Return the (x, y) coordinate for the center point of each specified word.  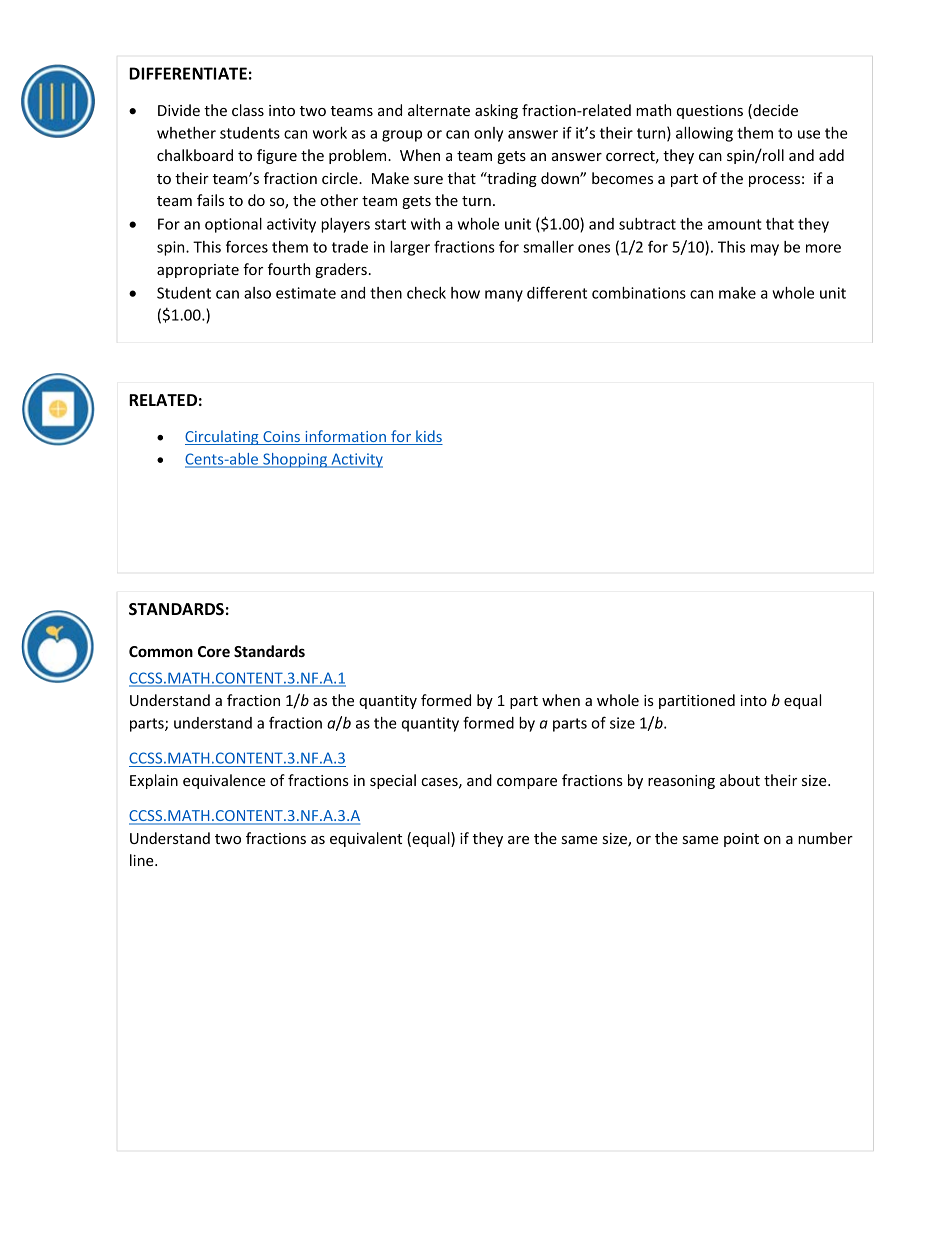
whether (186, 133)
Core (214, 651)
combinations (639, 293)
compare (527, 783)
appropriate (198, 271)
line (143, 860)
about (740, 780)
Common (161, 651)
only (488, 134)
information (345, 437)
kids (428, 437)
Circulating (223, 437)
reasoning (681, 782)
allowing (704, 134)
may (765, 250)
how (465, 293)
